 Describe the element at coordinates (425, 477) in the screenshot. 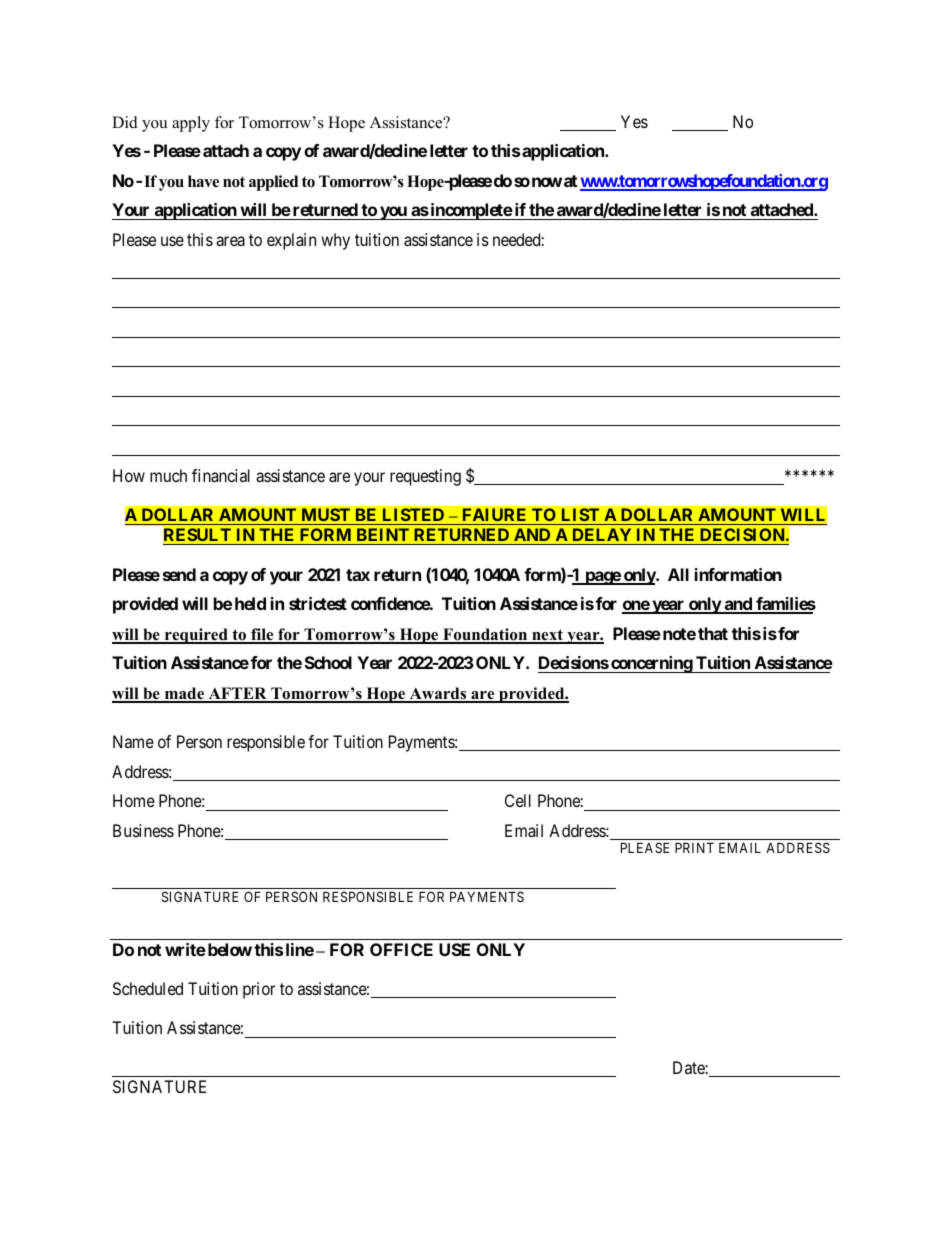

I see `requesting` at that location.
